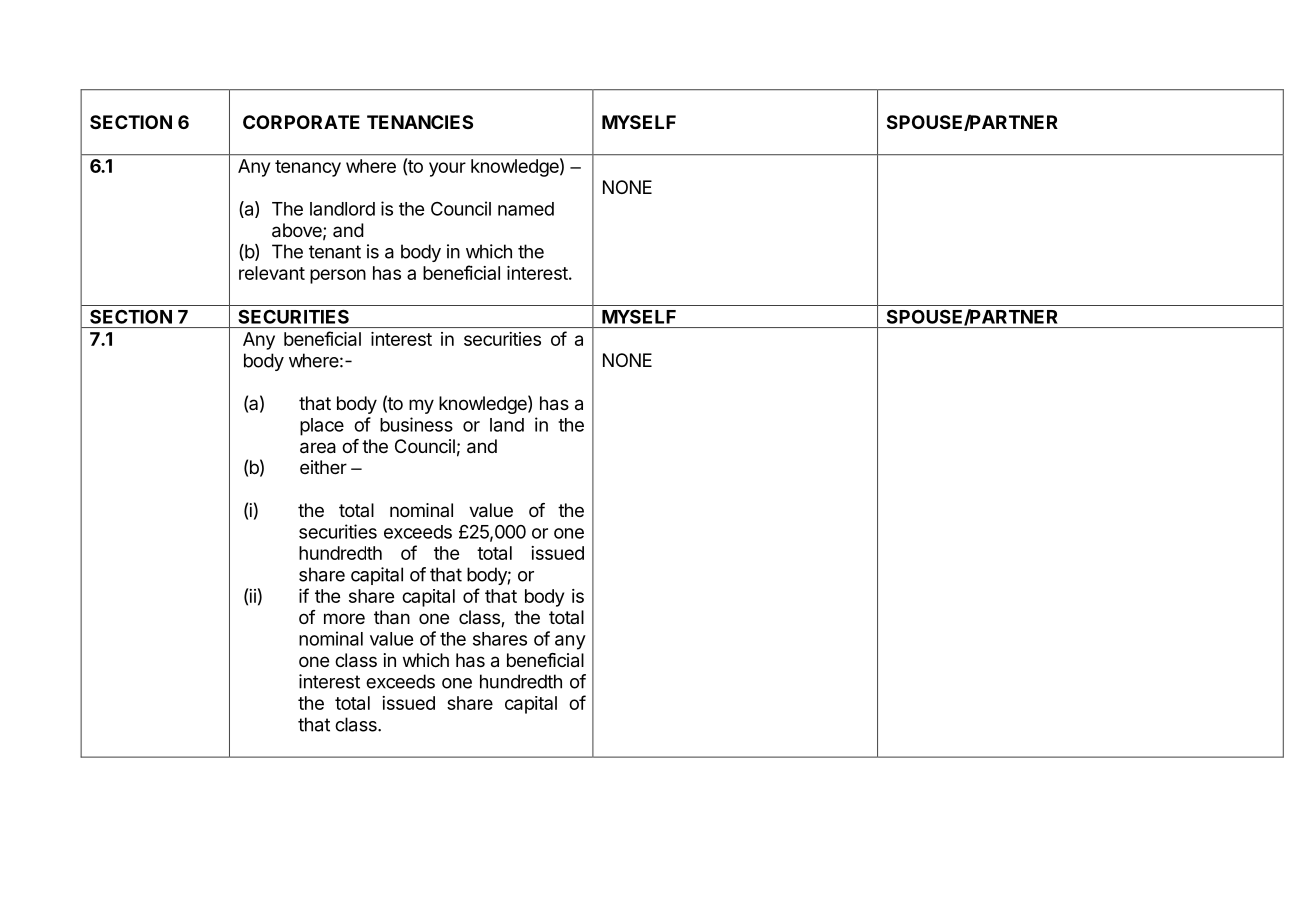 The height and width of the page is (924, 1308). Describe the element at coordinates (322, 427) in the page. I see `place` at that location.
